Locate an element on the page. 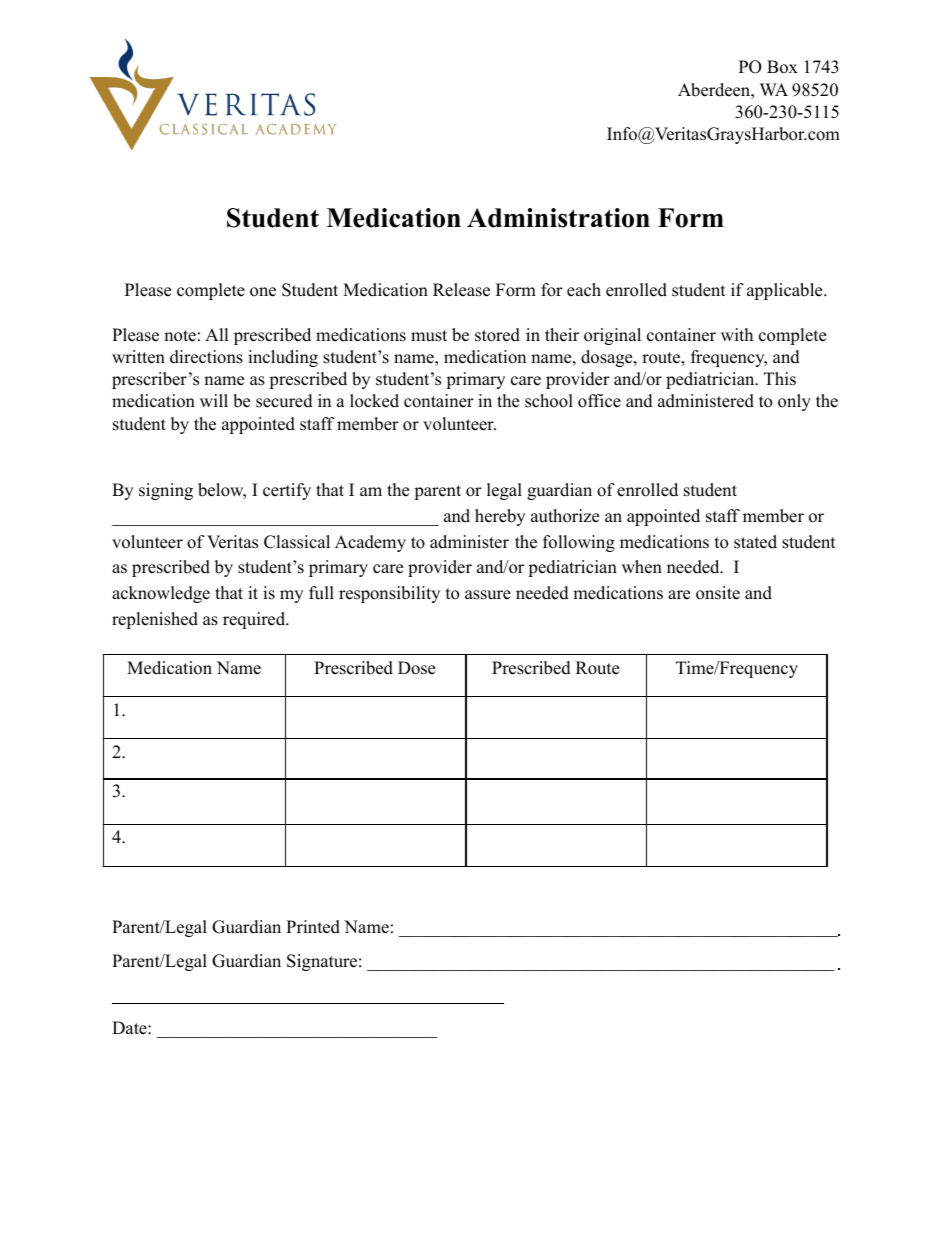 This page has width=952, height=1233. acknowledge is located at coordinates (161, 594).
